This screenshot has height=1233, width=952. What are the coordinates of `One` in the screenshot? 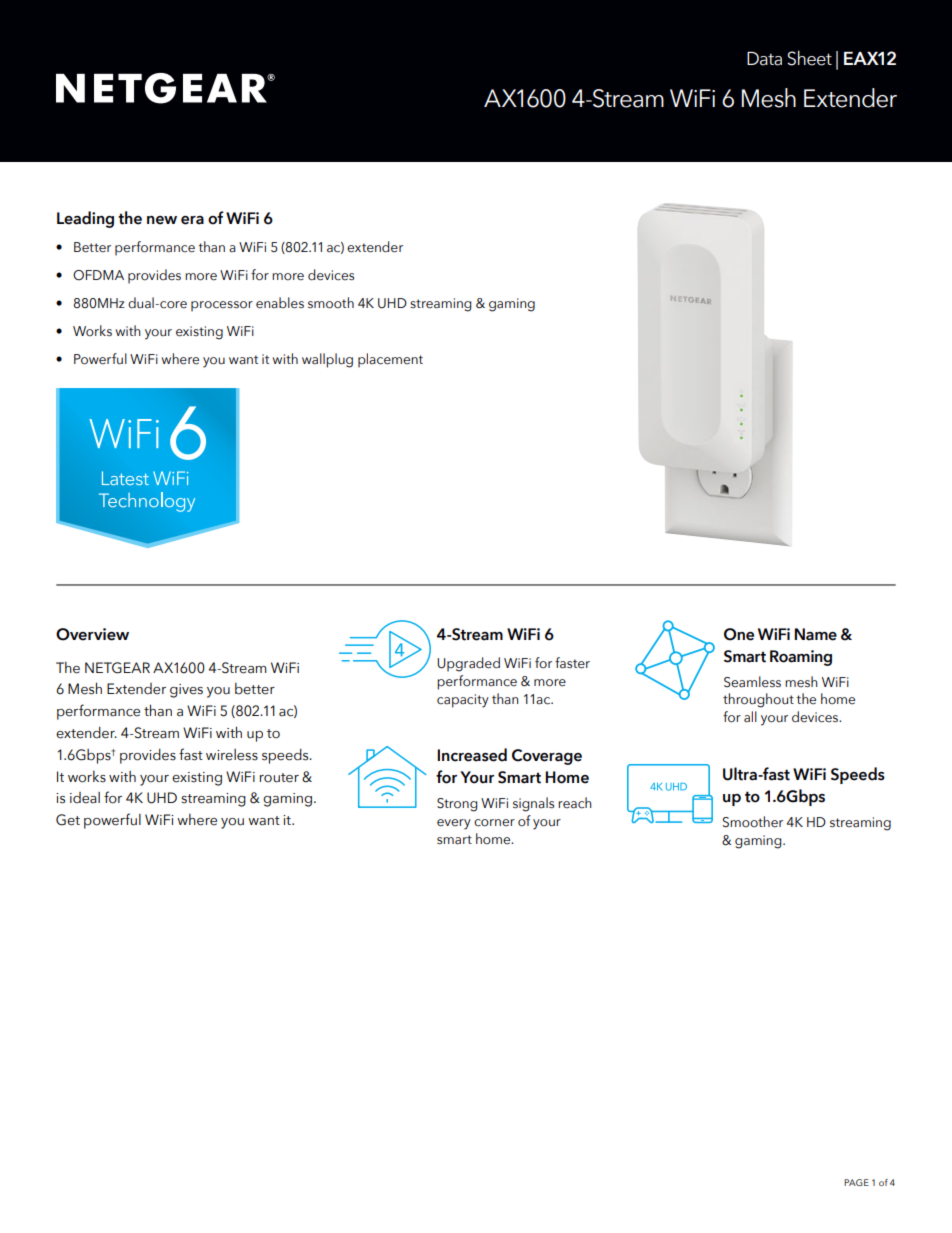 It's located at (739, 634).
